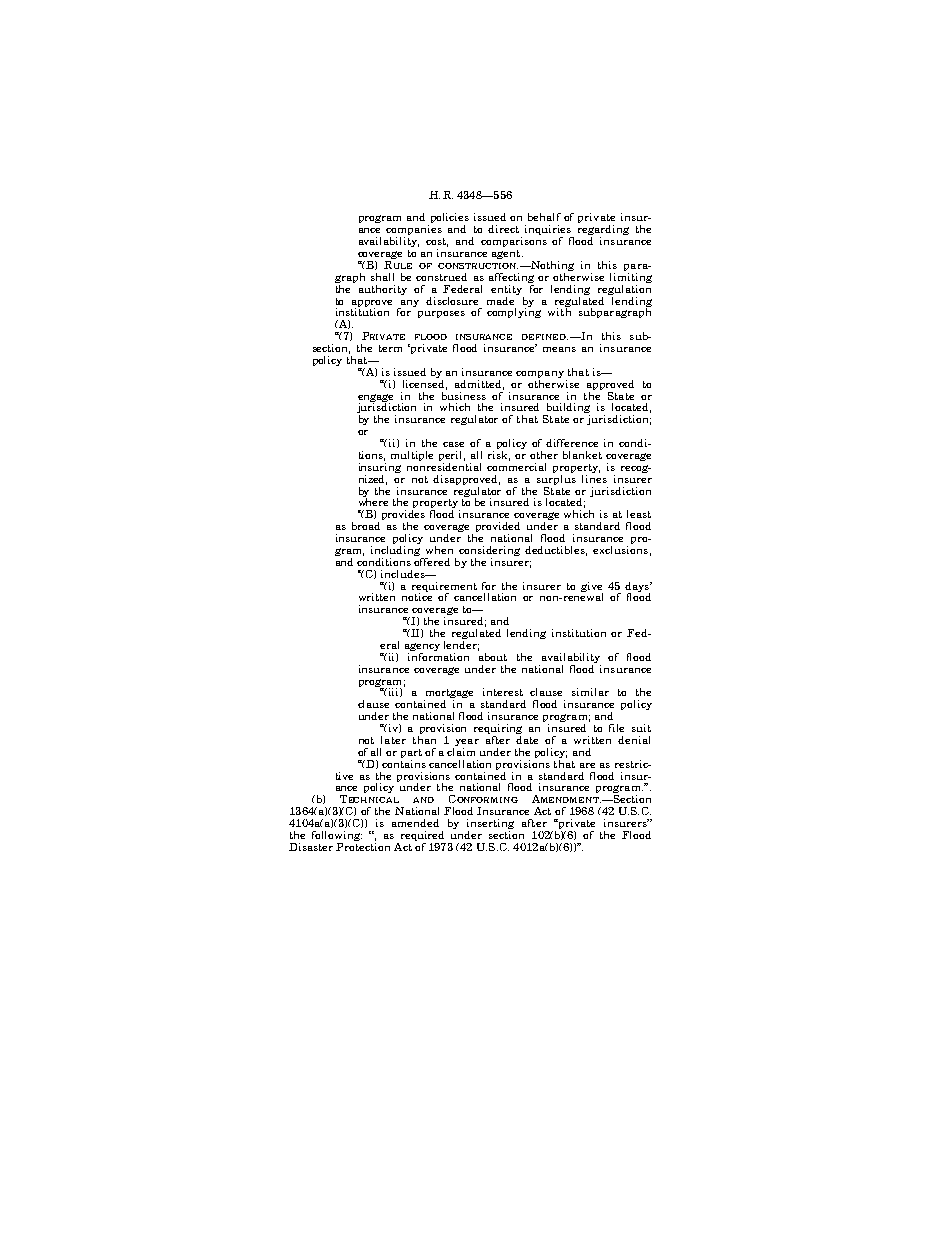 The image size is (952, 1233). What do you see at coordinates (590, 692) in the screenshot?
I see `similar` at bounding box center [590, 692].
